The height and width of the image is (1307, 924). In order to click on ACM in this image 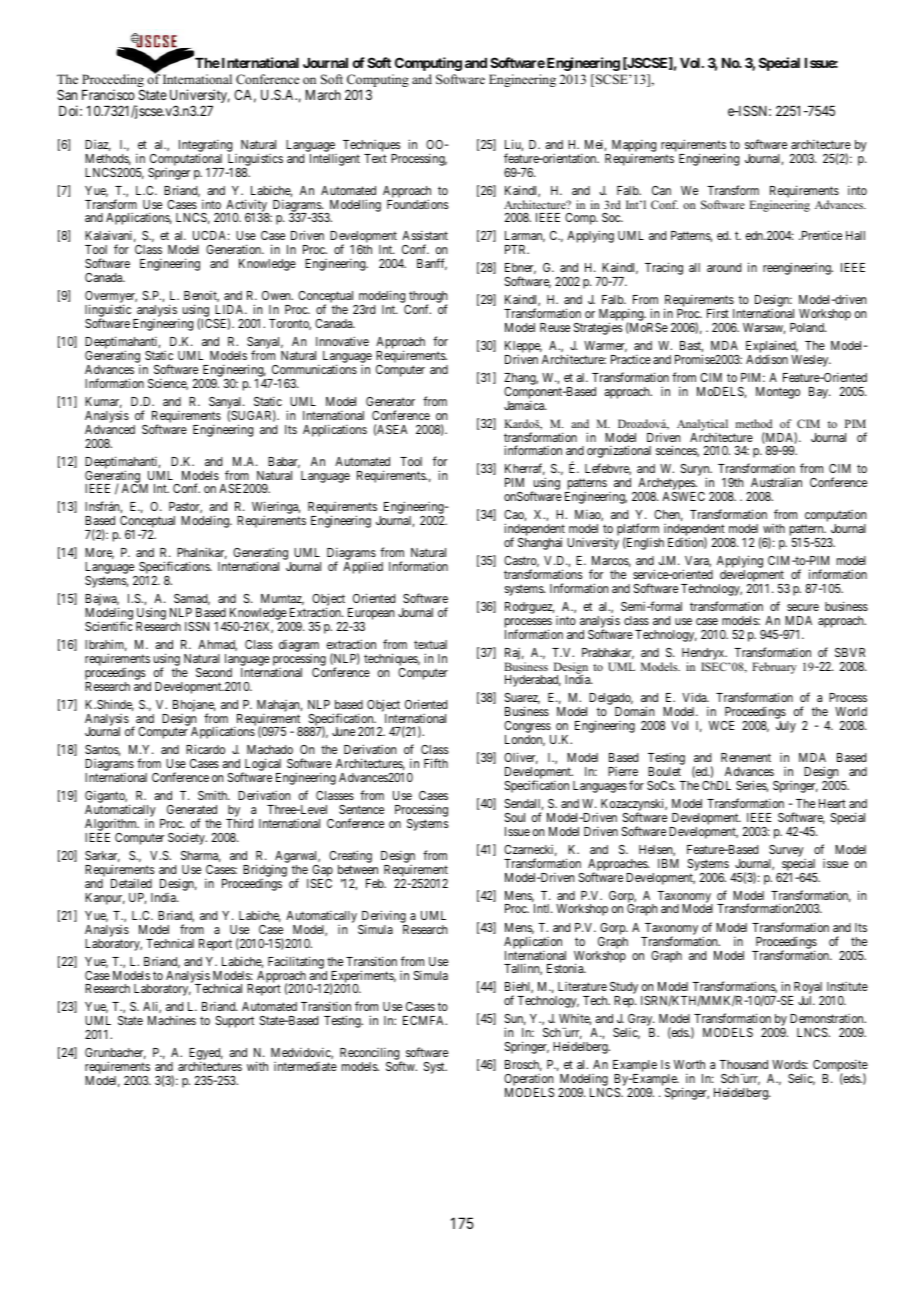, I will do `click(135, 488)`.
